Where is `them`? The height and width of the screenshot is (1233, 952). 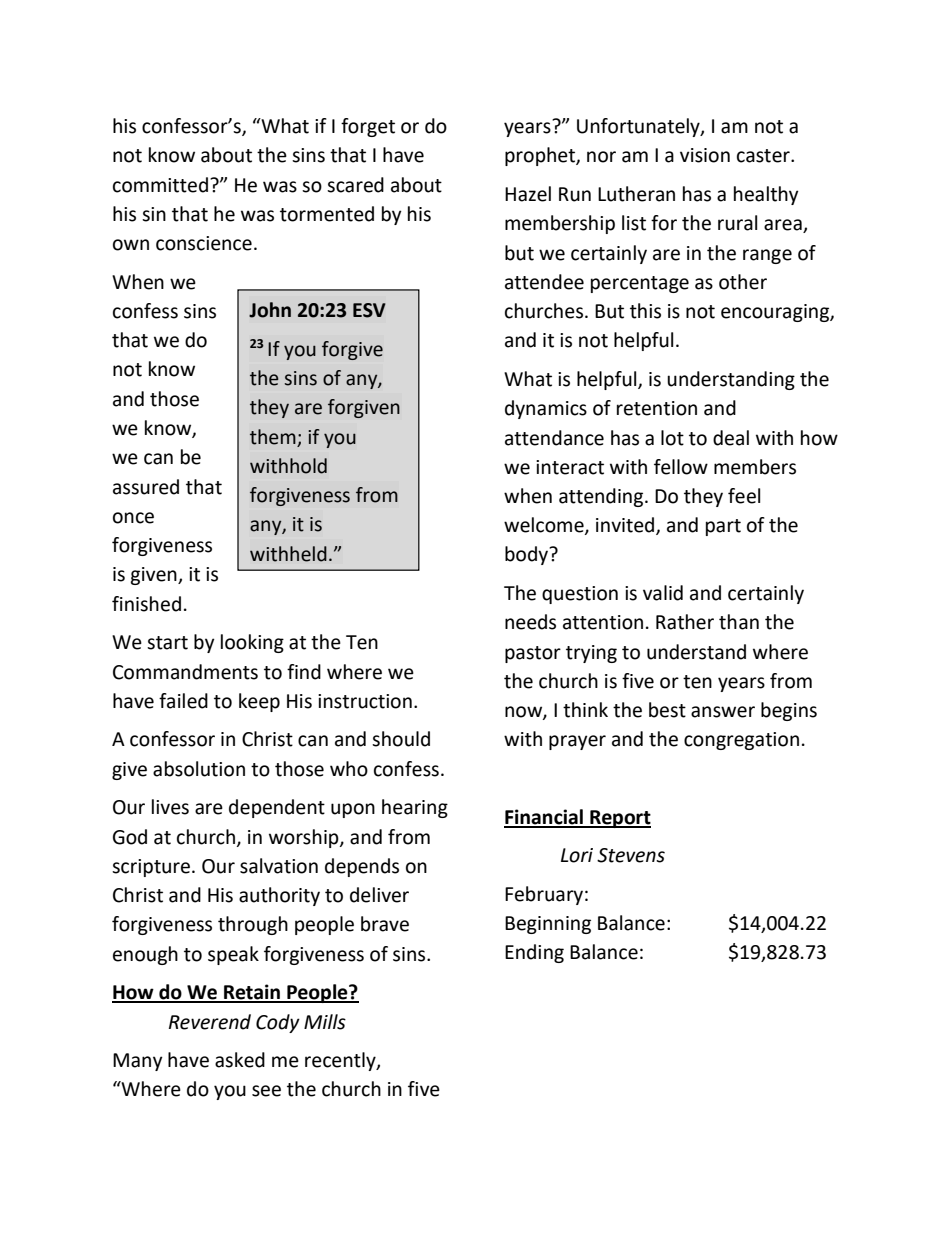 them is located at coordinates (273, 437).
